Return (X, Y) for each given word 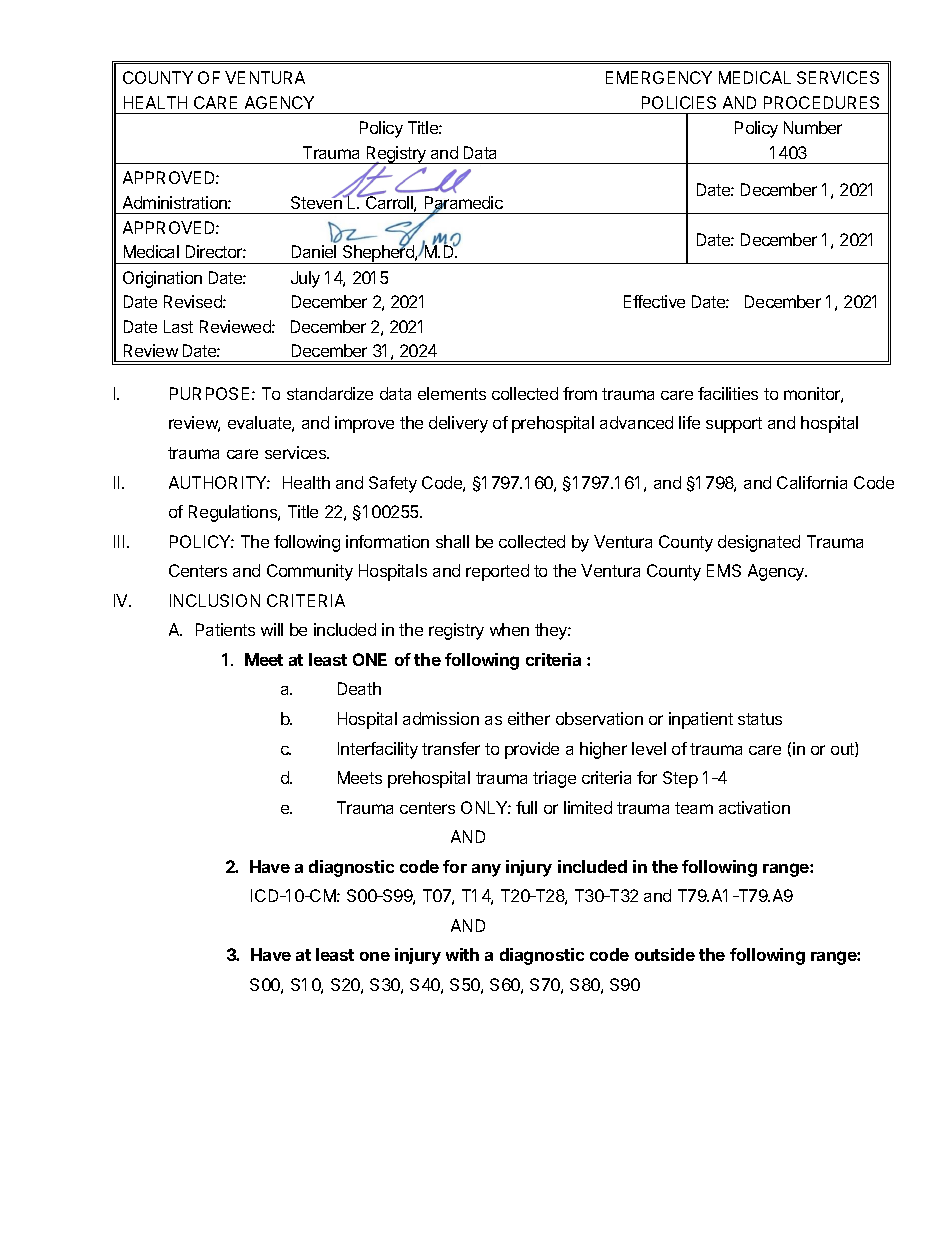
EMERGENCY (659, 77)
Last (178, 326)
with (462, 954)
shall (452, 541)
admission (441, 718)
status (760, 719)
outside (665, 954)
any (486, 870)
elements (452, 393)
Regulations (234, 513)
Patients (225, 629)
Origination (162, 279)
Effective (654, 301)
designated (759, 543)
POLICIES (679, 102)
